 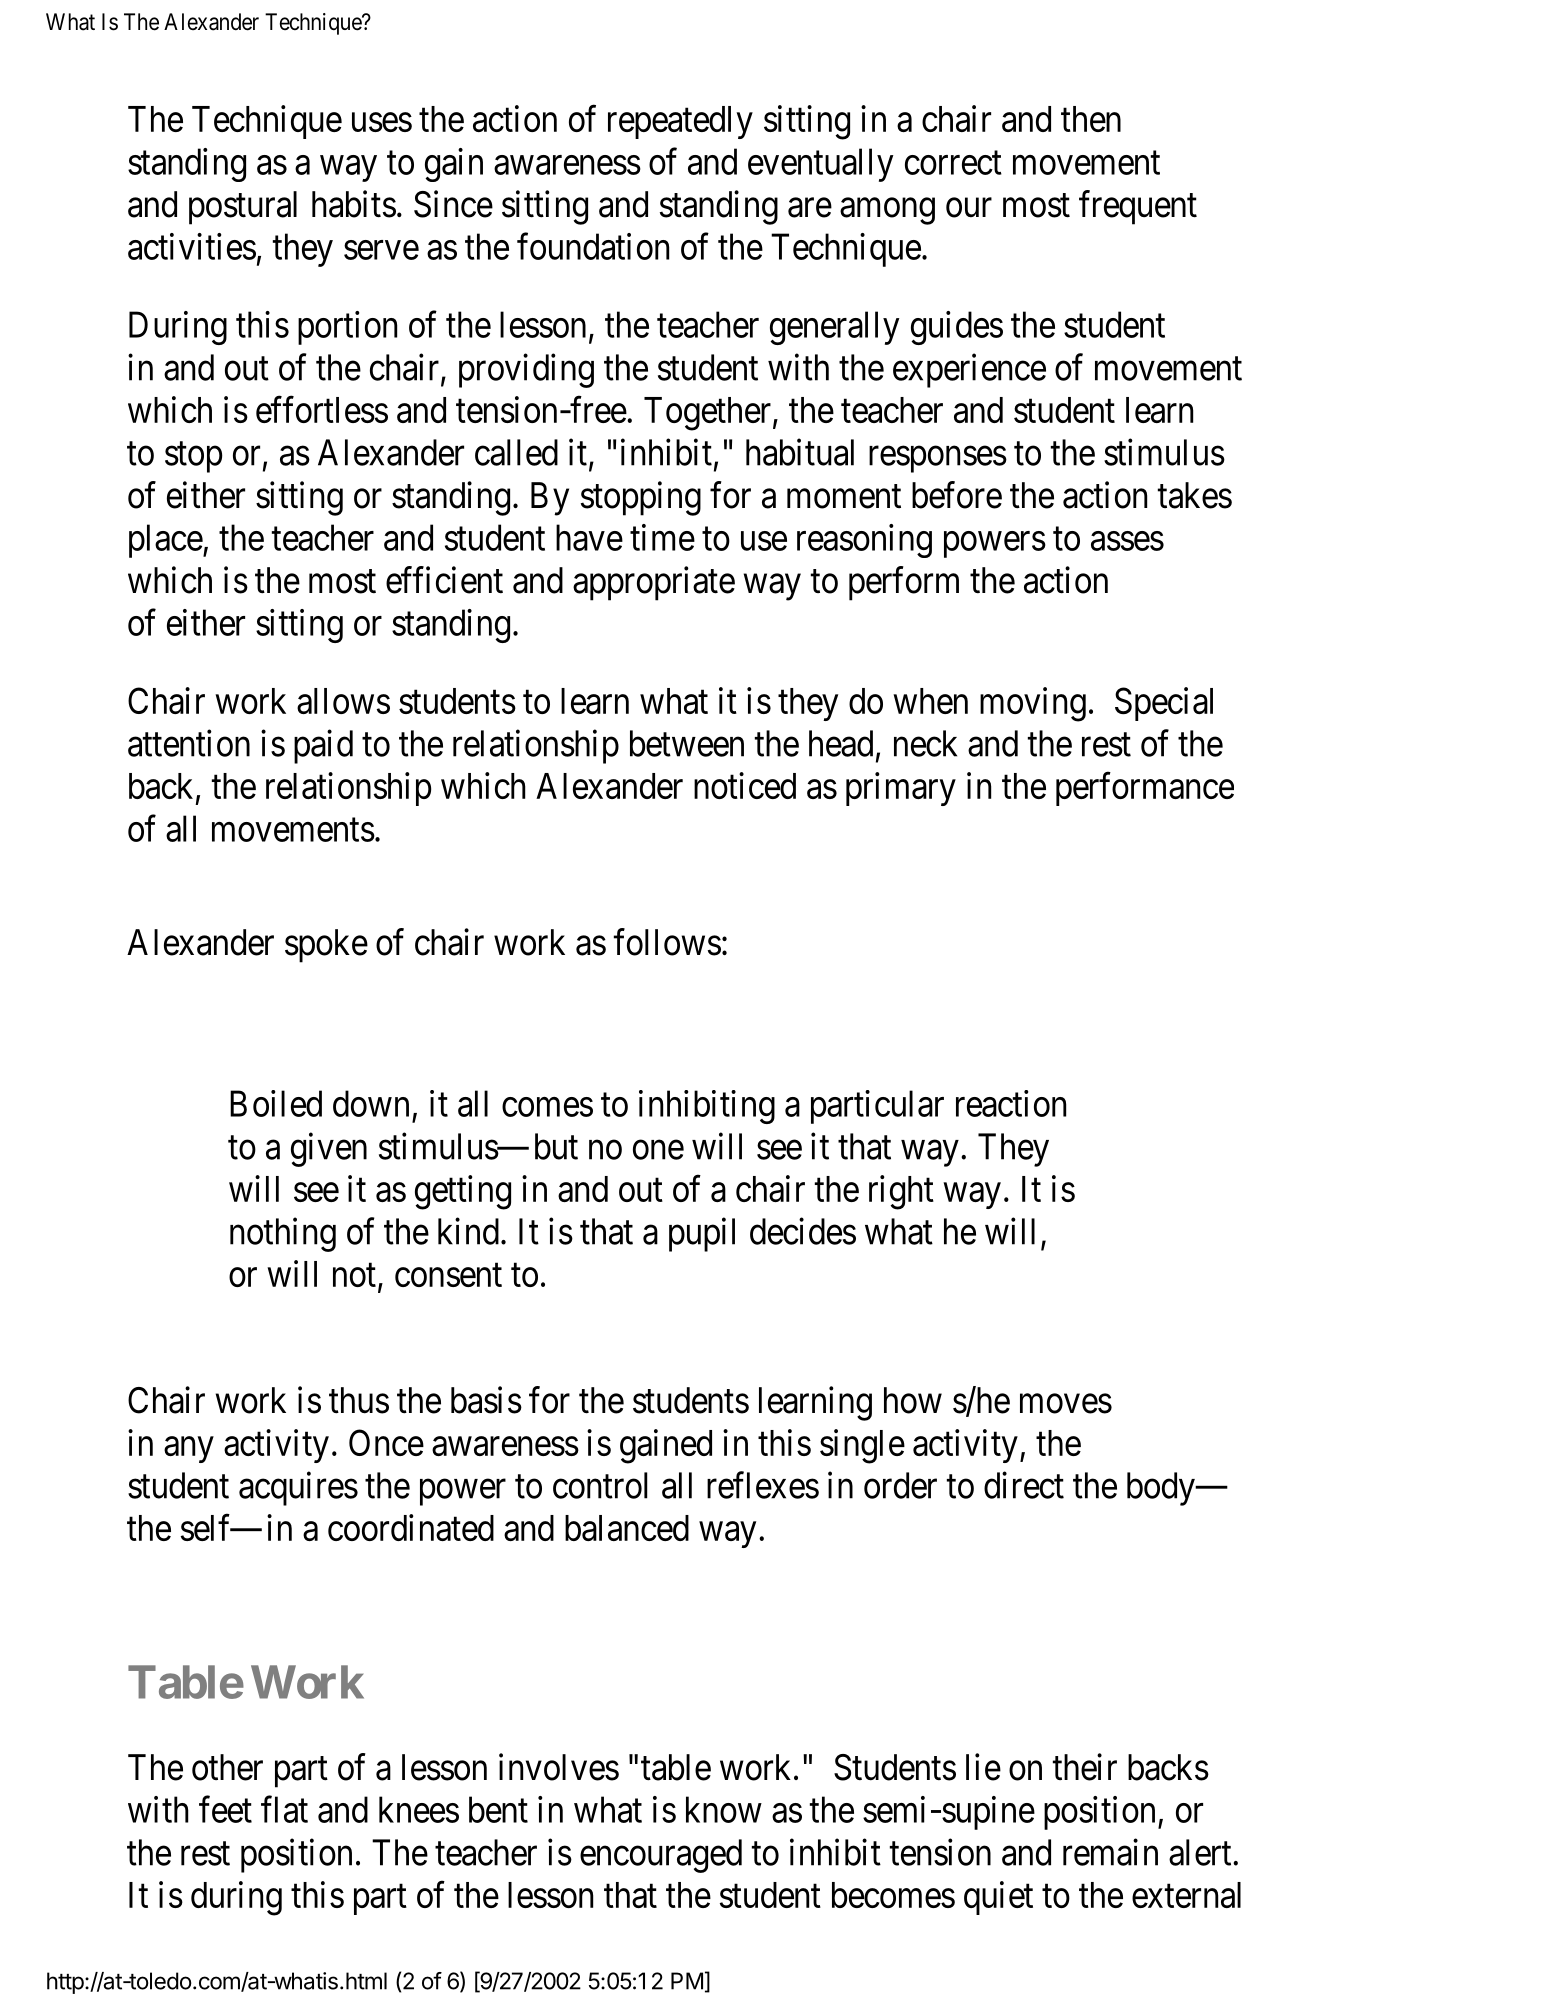 I want to click on flat, so click(x=284, y=1809).
